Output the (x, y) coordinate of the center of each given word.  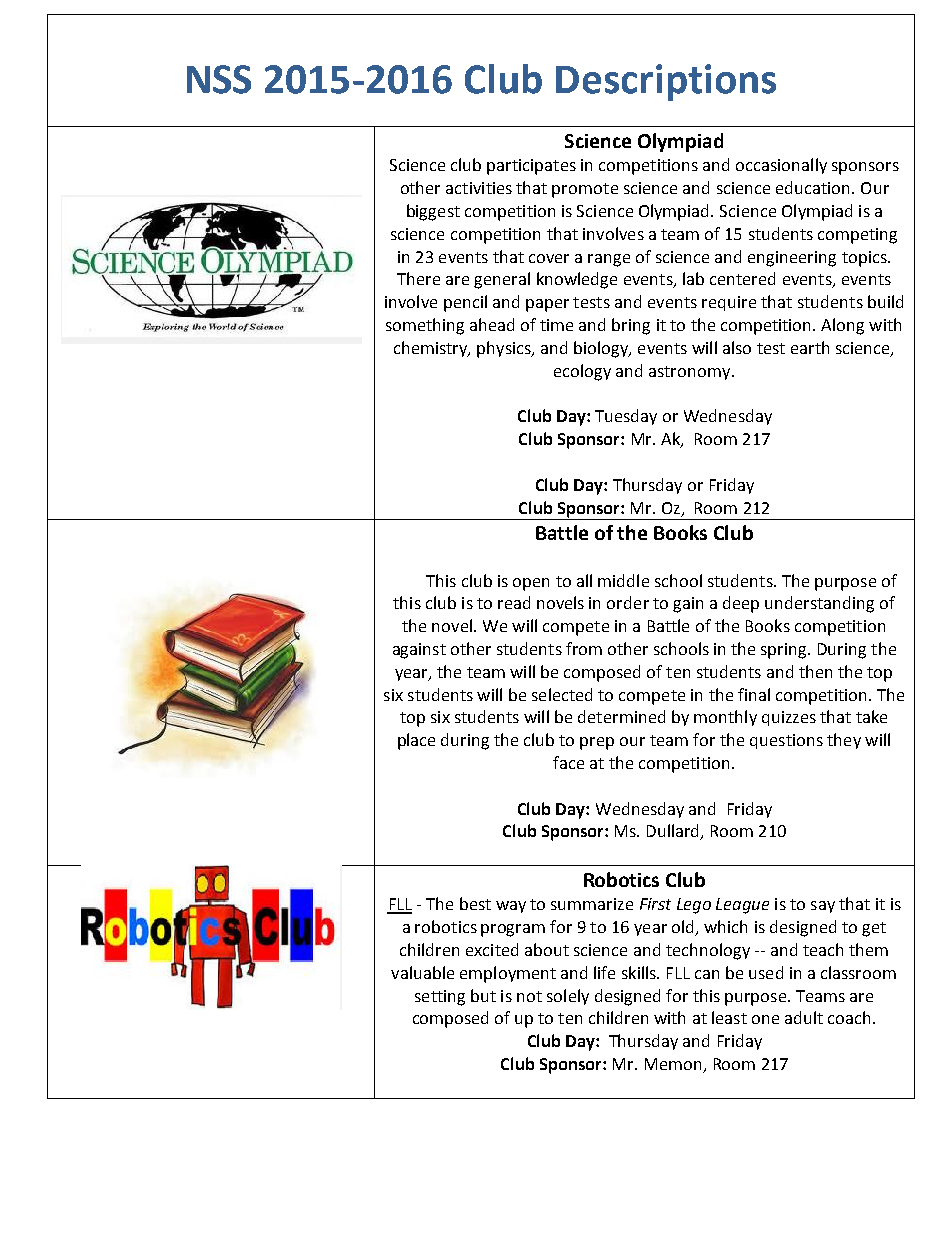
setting (440, 998)
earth (810, 347)
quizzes (789, 718)
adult (804, 1017)
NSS (219, 79)
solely (568, 997)
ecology (582, 372)
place (416, 741)
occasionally (781, 166)
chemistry (432, 349)
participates (531, 167)
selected (562, 694)
